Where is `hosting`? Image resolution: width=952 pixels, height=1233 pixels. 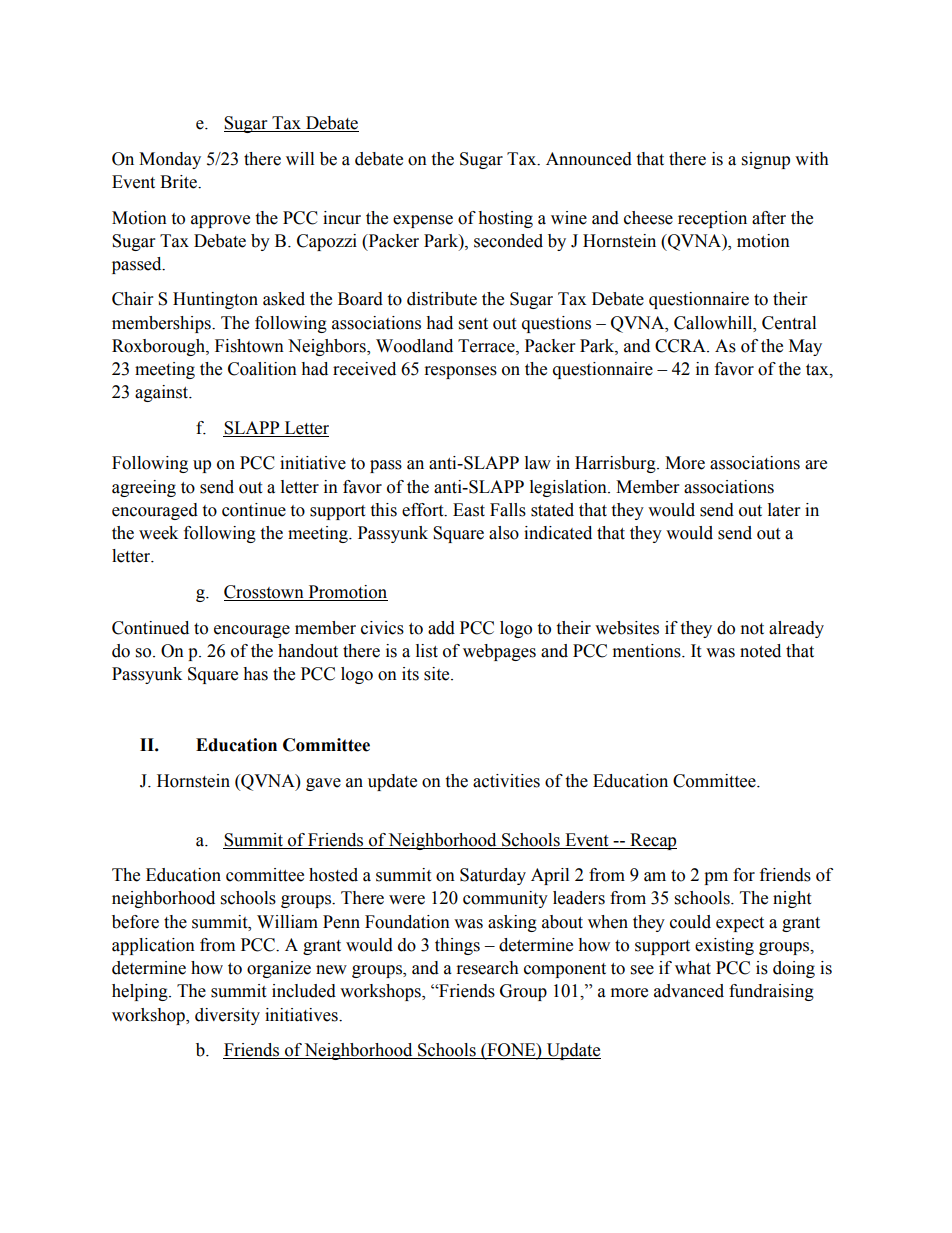 hosting is located at coordinates (505, 219).
